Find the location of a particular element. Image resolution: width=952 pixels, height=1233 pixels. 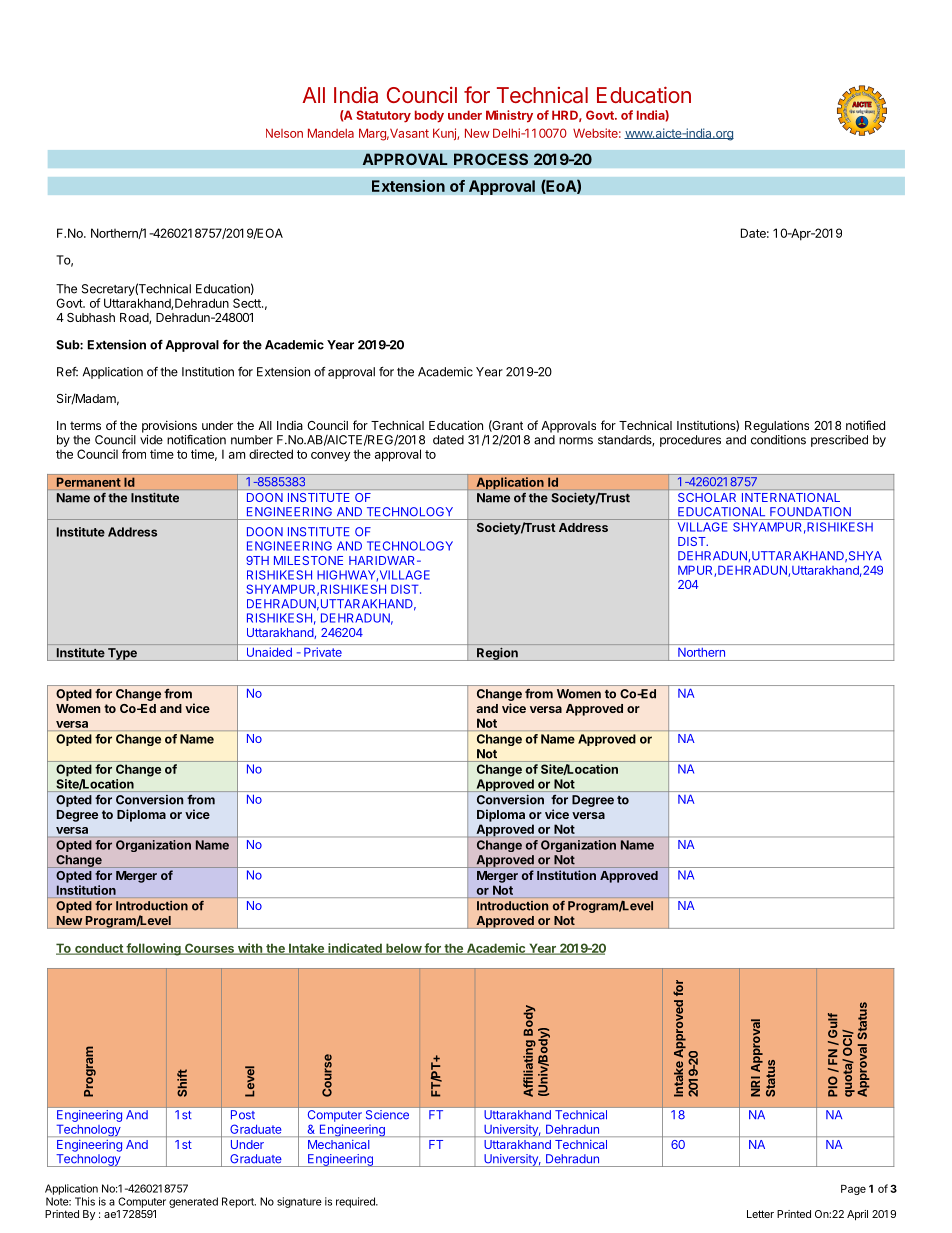

generated is located at coordinates (193, 1202).
